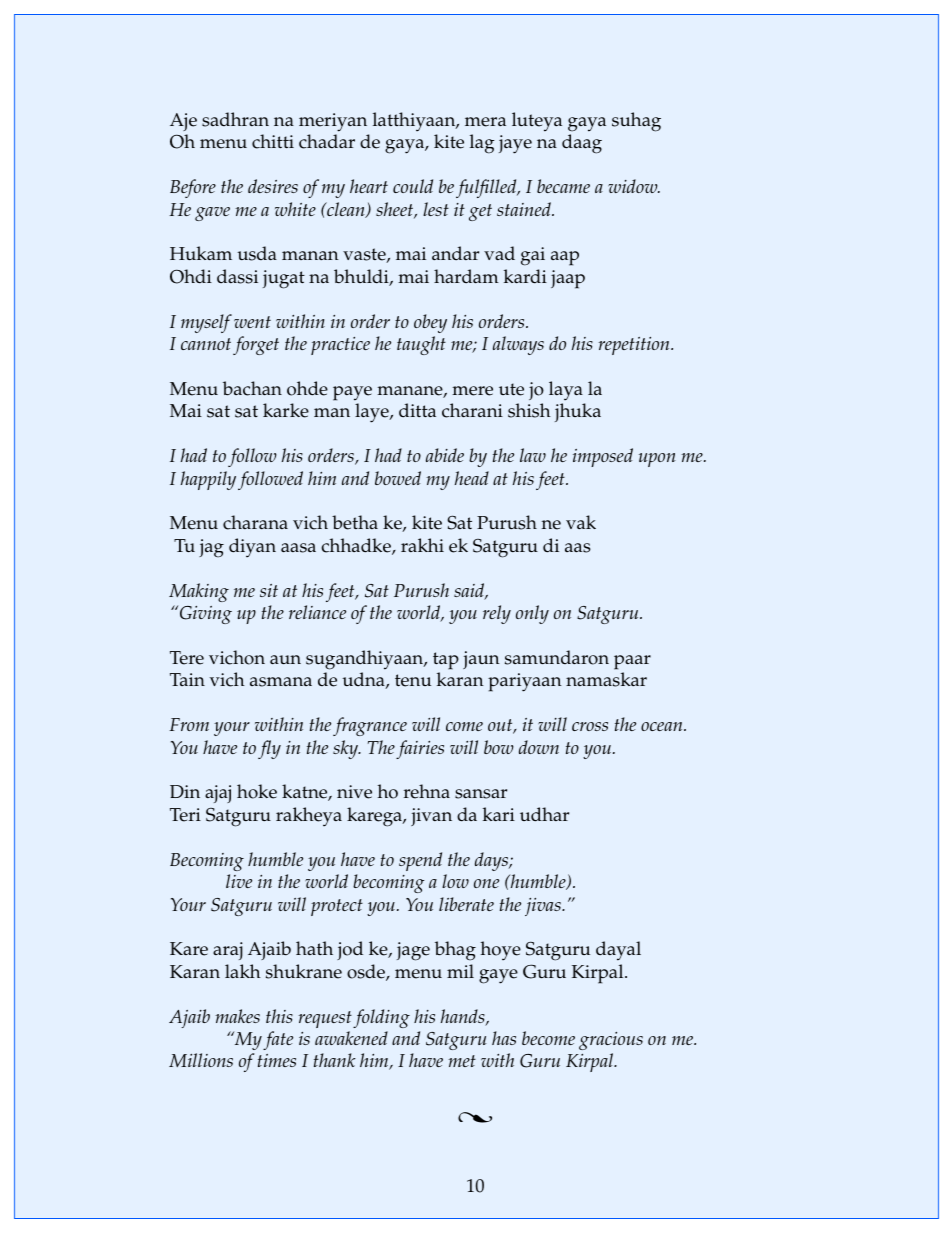 The width and height of the screenshot is (952, 1233). What do you see at coordinates (464, 1017) in the screenshot?
I see `hands` at bounding box center [464, 1017].
